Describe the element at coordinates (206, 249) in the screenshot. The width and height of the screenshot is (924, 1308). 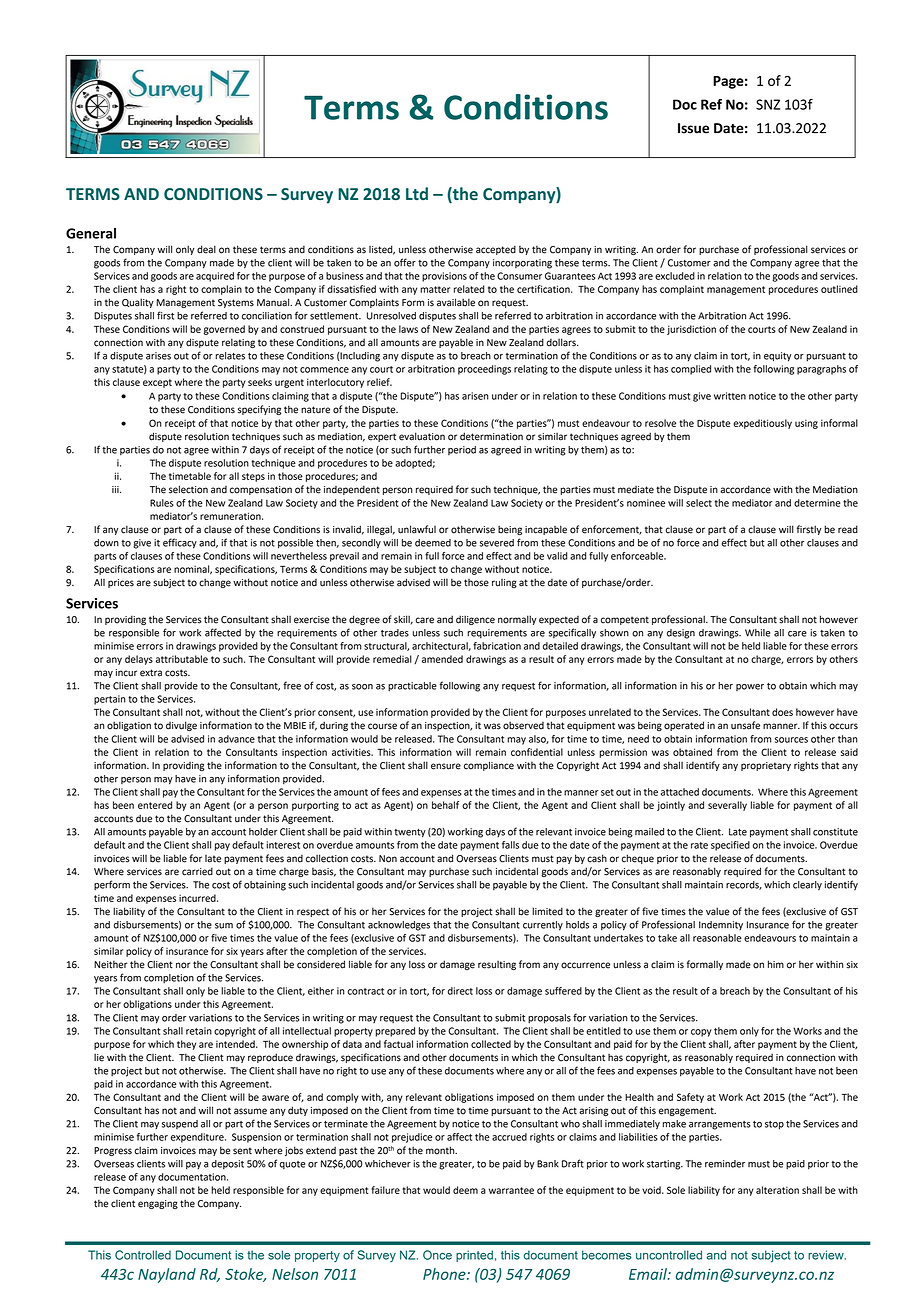
I see `deal` at that location.
